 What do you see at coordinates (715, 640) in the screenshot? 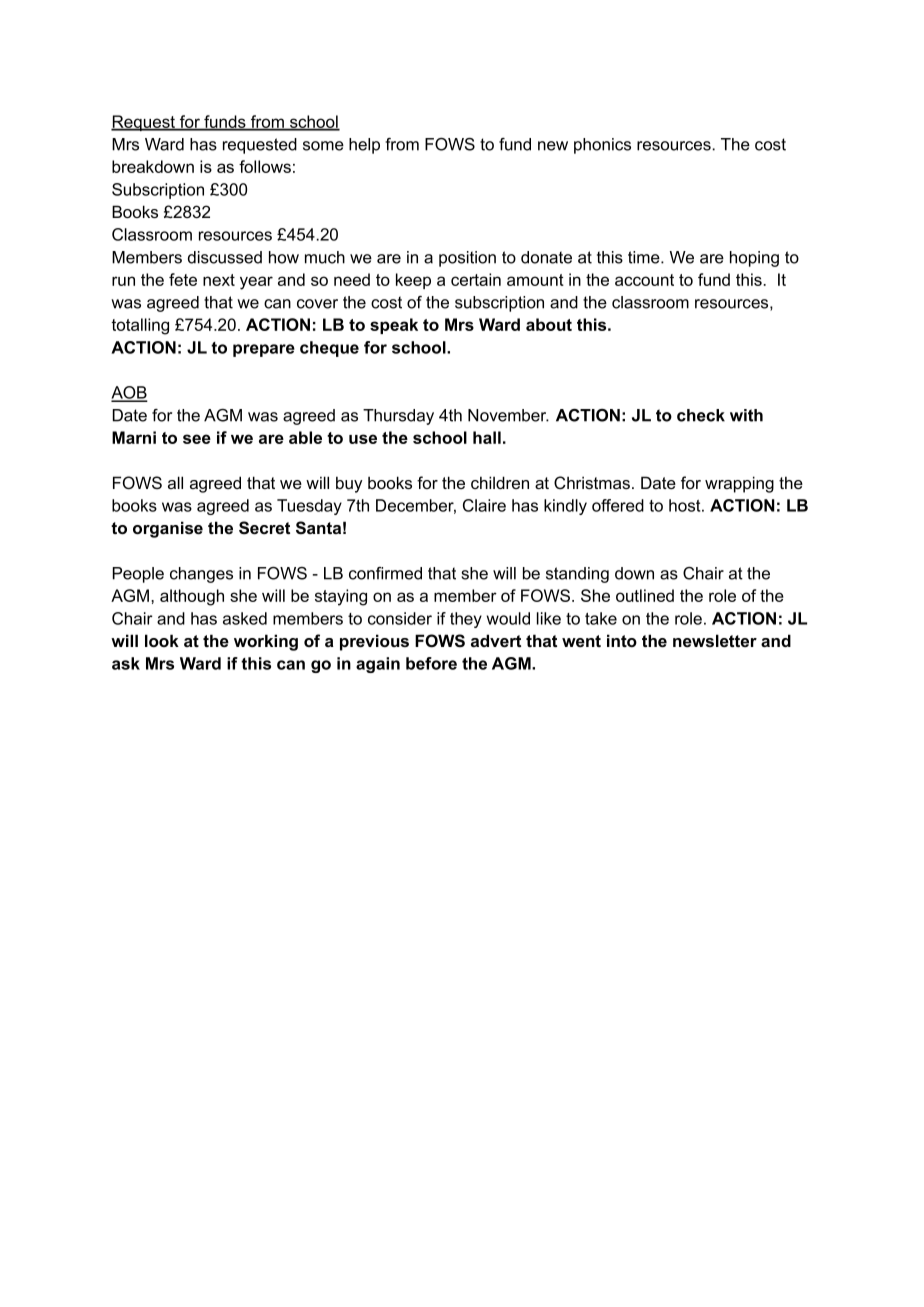
I see `newsletter` at bounding box center [715, 640].
